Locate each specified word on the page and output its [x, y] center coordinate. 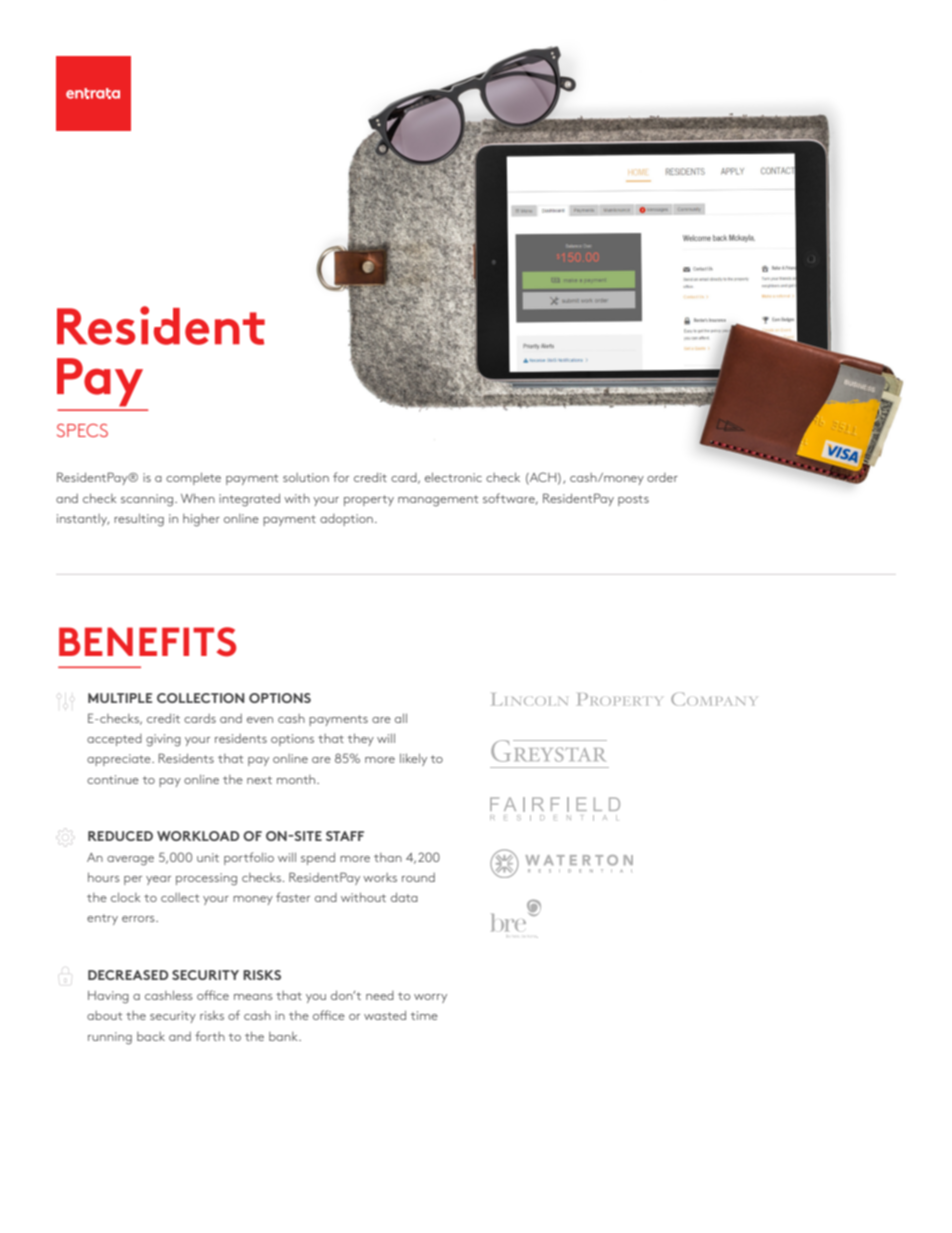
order [662, 477]
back [151, 1036]
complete [193, 478]
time [424, 1015]
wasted [385, 1015]
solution [306, 477]
